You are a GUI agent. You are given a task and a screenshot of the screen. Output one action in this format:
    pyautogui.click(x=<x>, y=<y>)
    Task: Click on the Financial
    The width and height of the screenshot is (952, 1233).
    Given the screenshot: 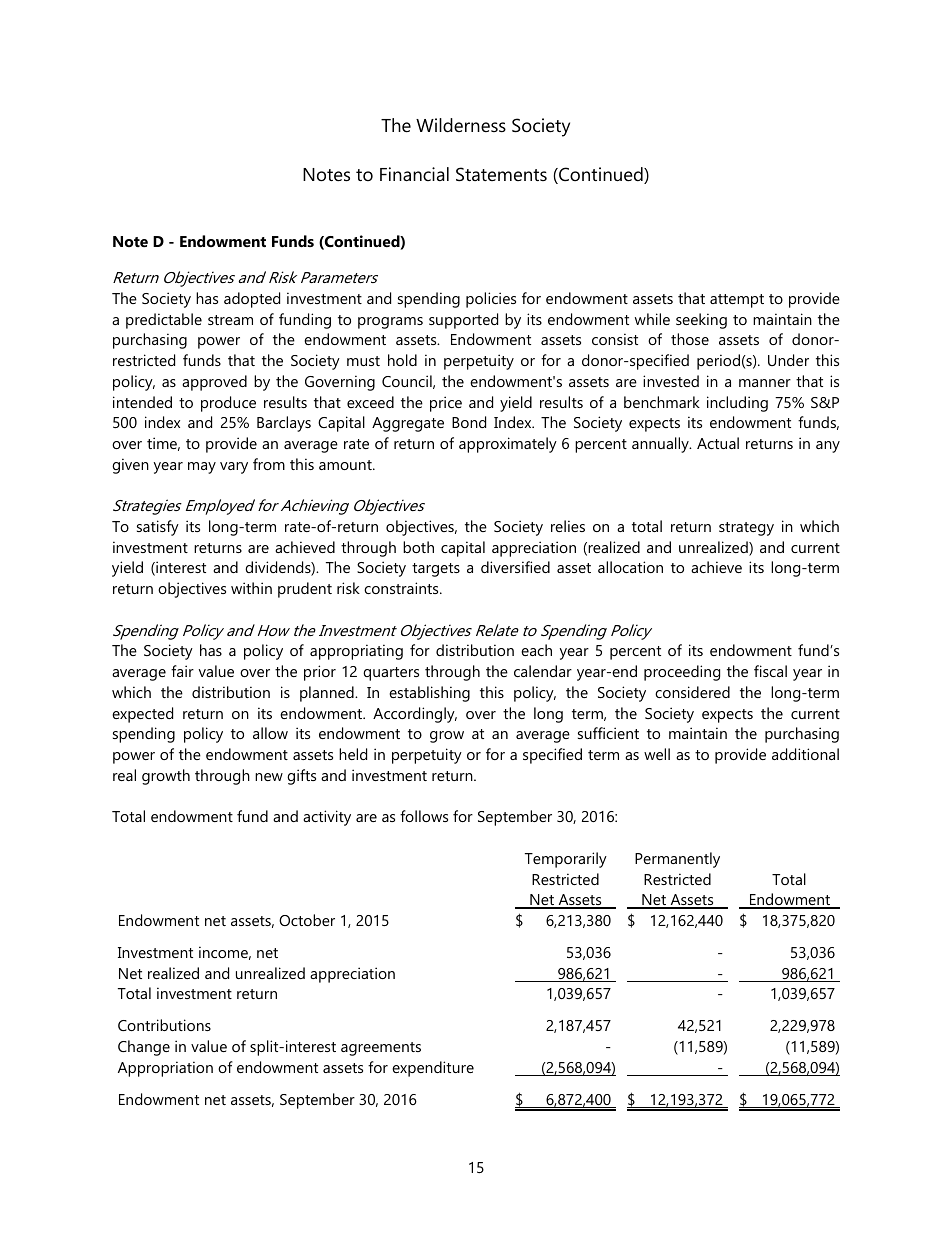 What is the action you would take?
    pyautogui.click(x=414, y=174)
